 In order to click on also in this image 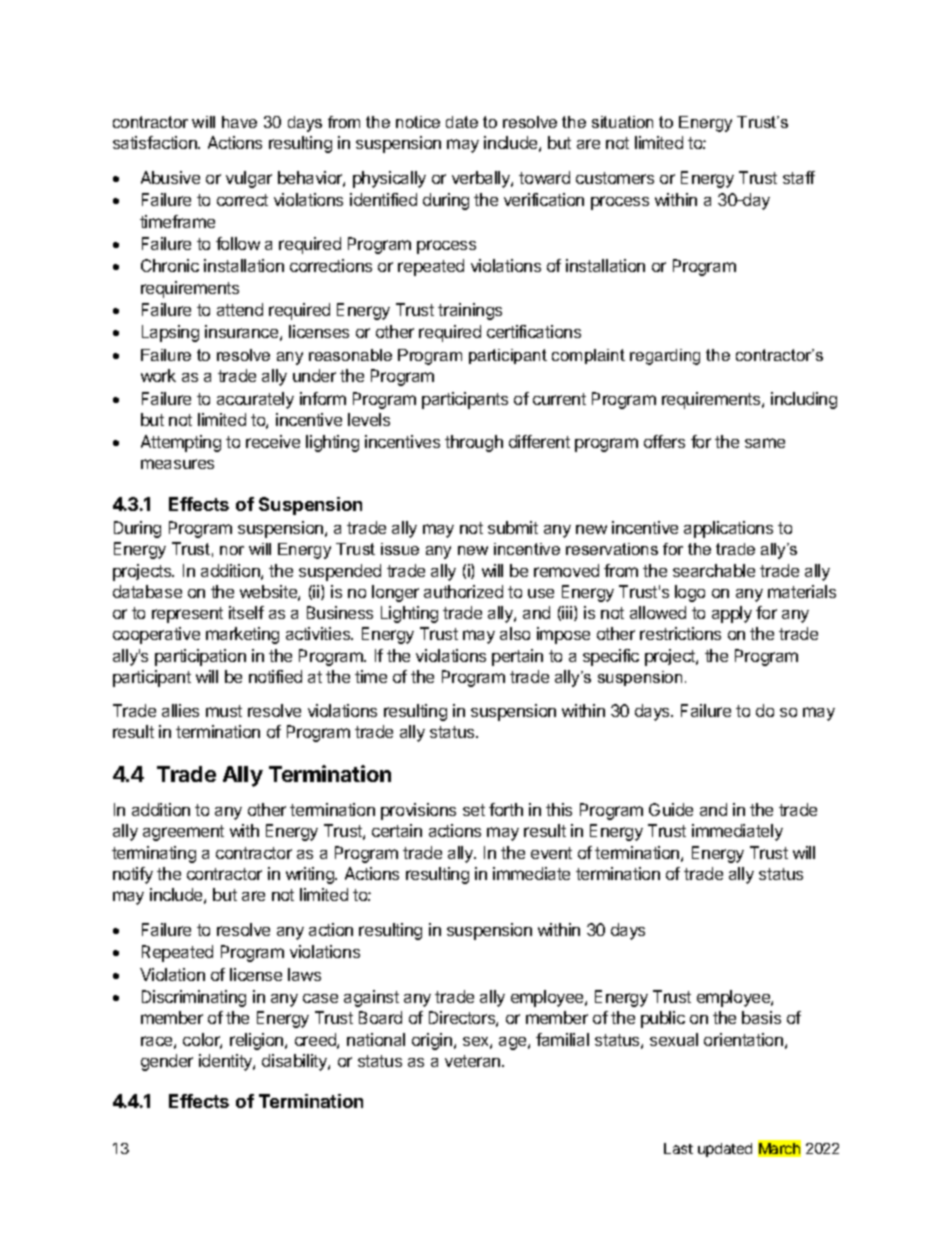, I will do `click(515, 633)`.
